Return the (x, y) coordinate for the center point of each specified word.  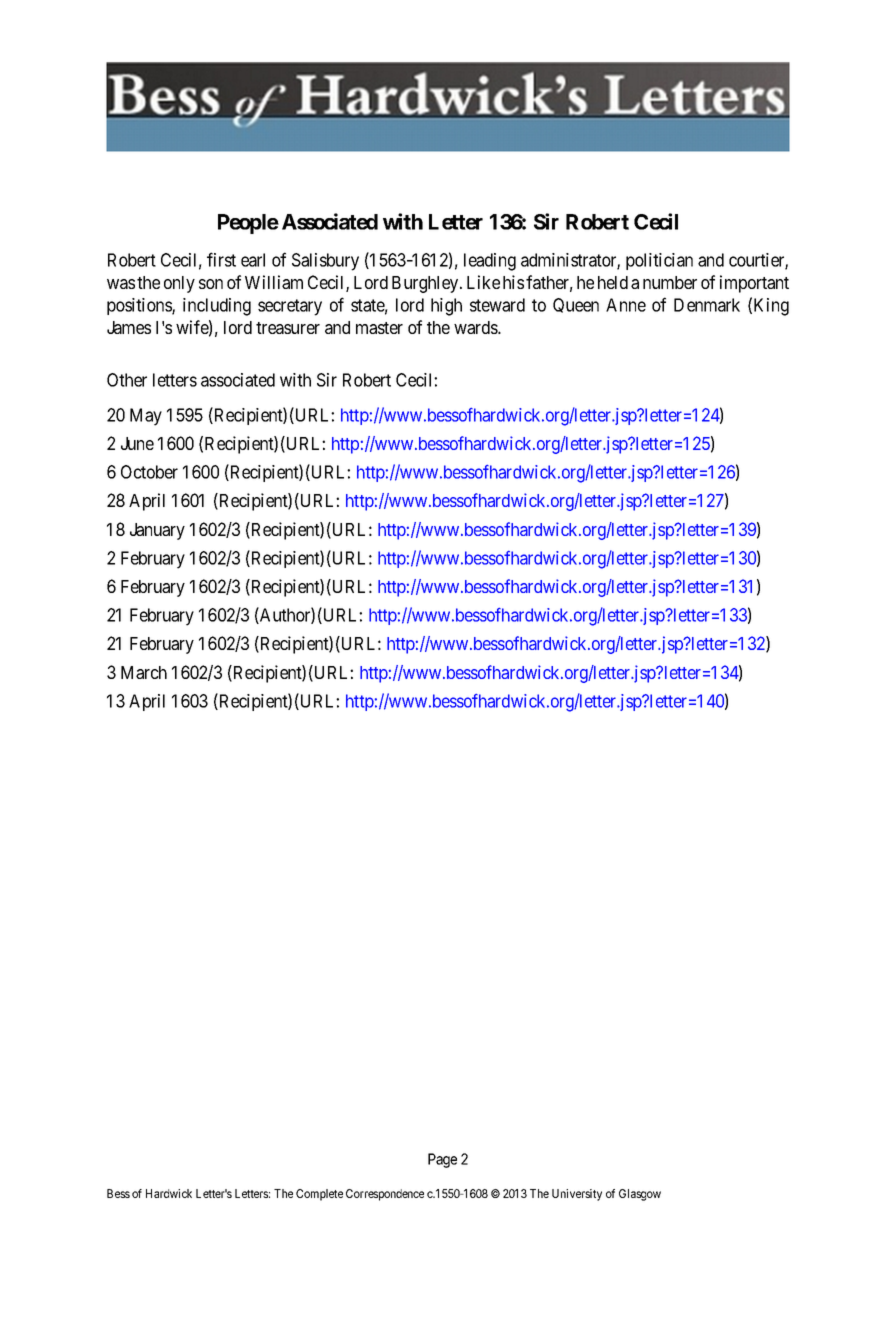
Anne (626, 305)
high (446, 307)
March (144, 672)
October (149, 472)
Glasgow (640, 1195)
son (211, 284)
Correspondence (385, 1195)
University (577, 1195)
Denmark (707, 305)
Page (442, 1160)
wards (476, 327)
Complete (319, 1195)
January (157, 531)
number (670, 282)
